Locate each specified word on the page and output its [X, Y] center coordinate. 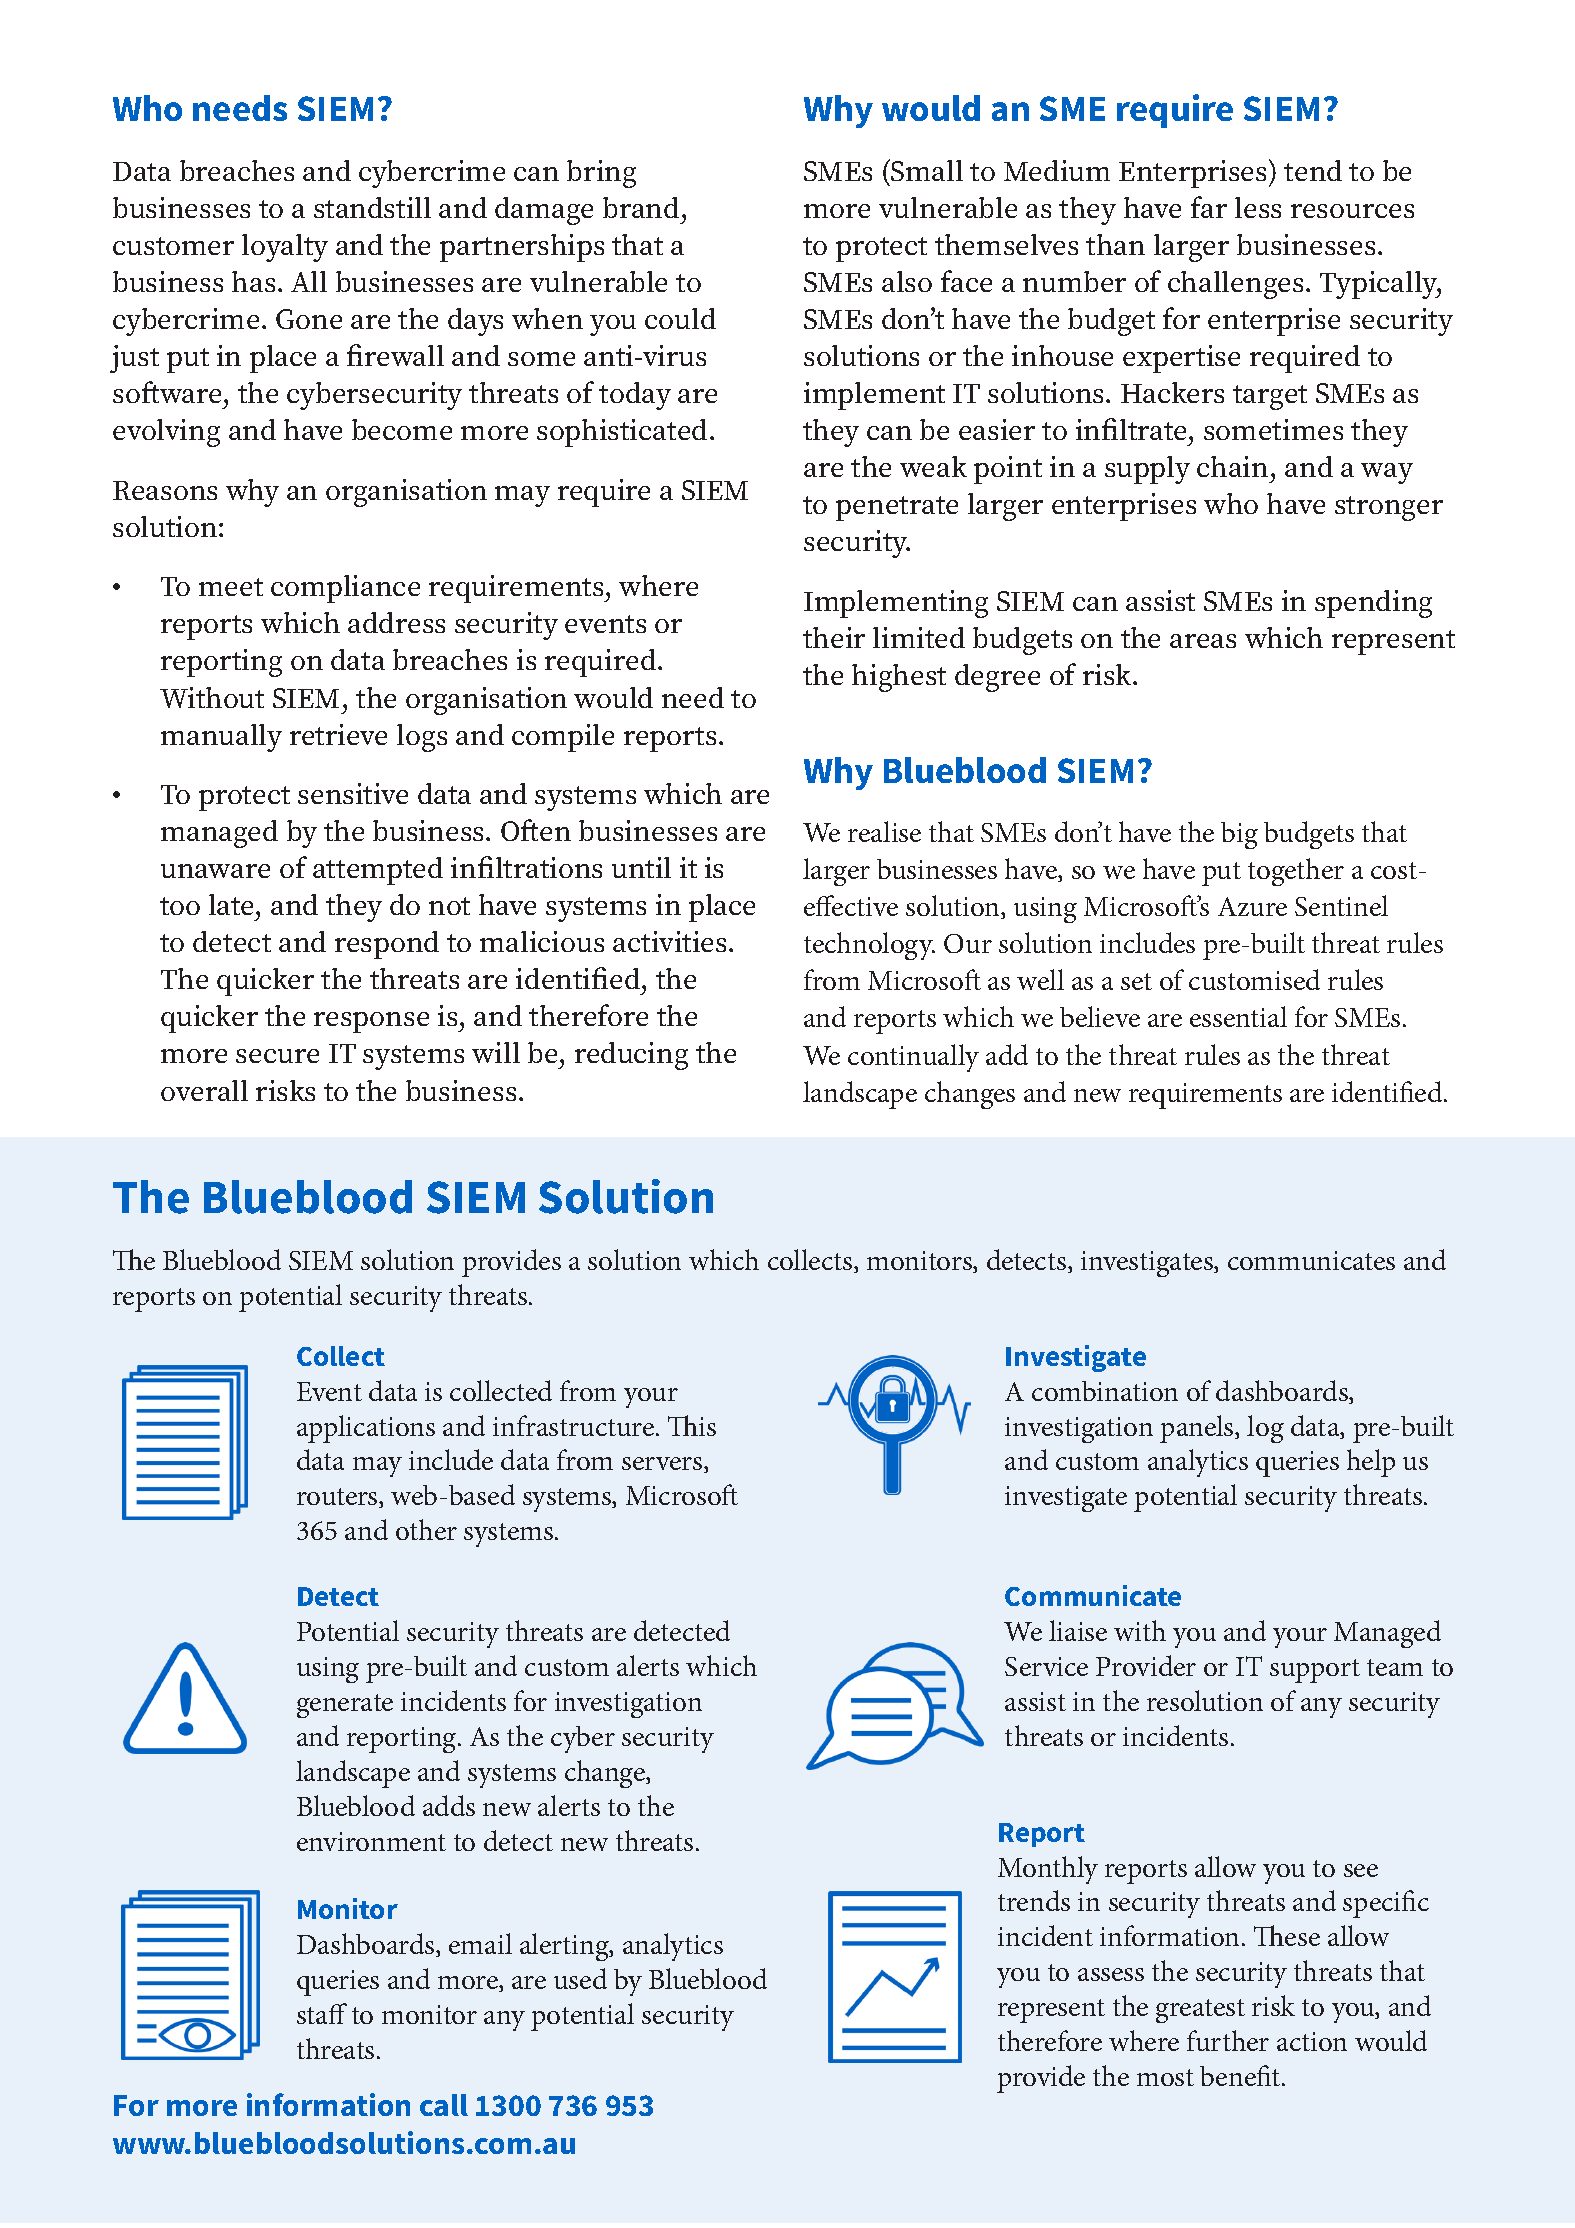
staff [322, 2013]
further [1228, 2040]
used [580, 1978]
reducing [631, 1056]
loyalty [285, 248]
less [1258, 207]
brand [641, 207]
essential [1238, 1016]
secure [277, 1056]
